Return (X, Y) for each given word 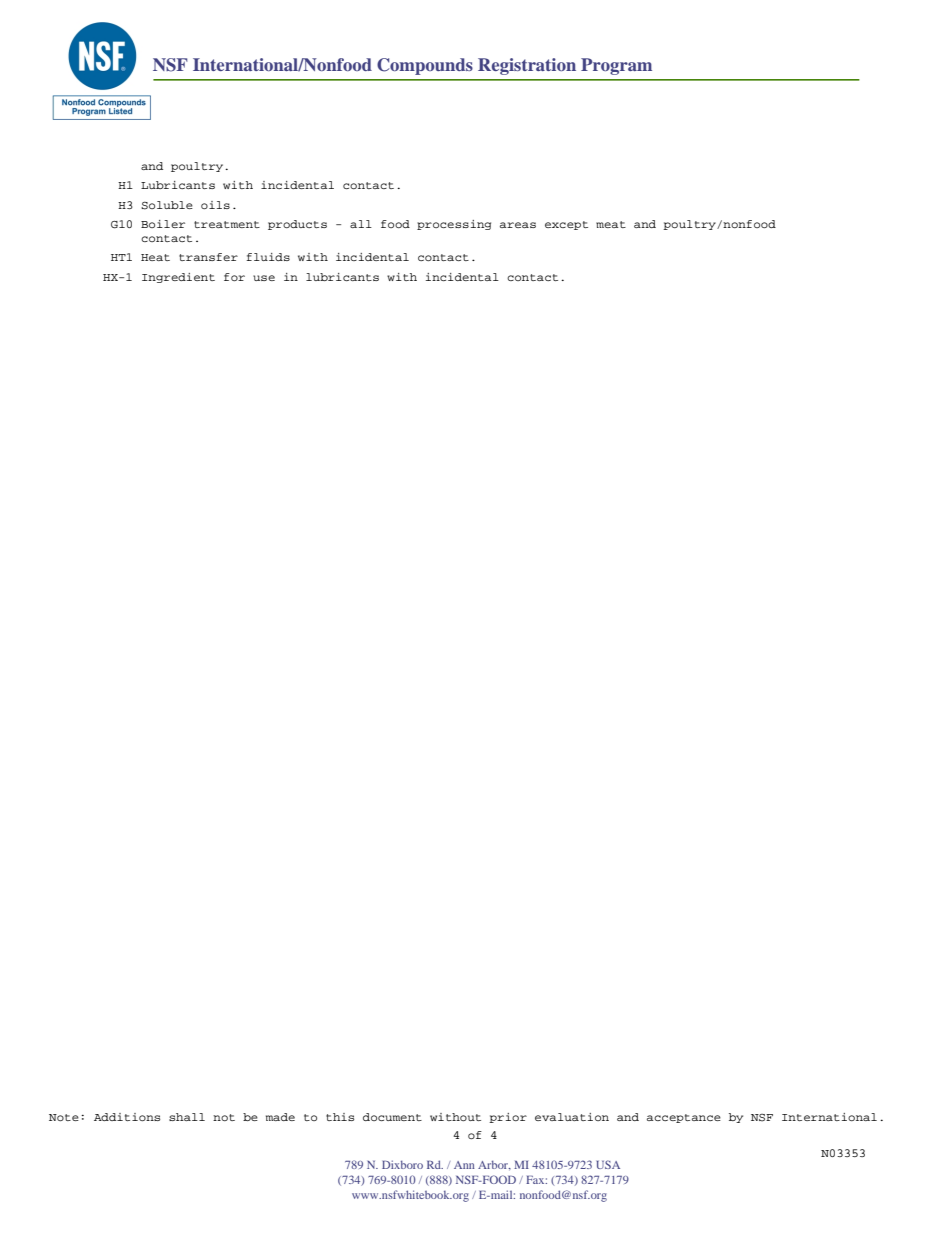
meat (611, 224)
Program (616, 66)
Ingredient (178, 278)
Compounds (425, 66)
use (264, 278)
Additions (127, 1117)
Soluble (167, 205)
